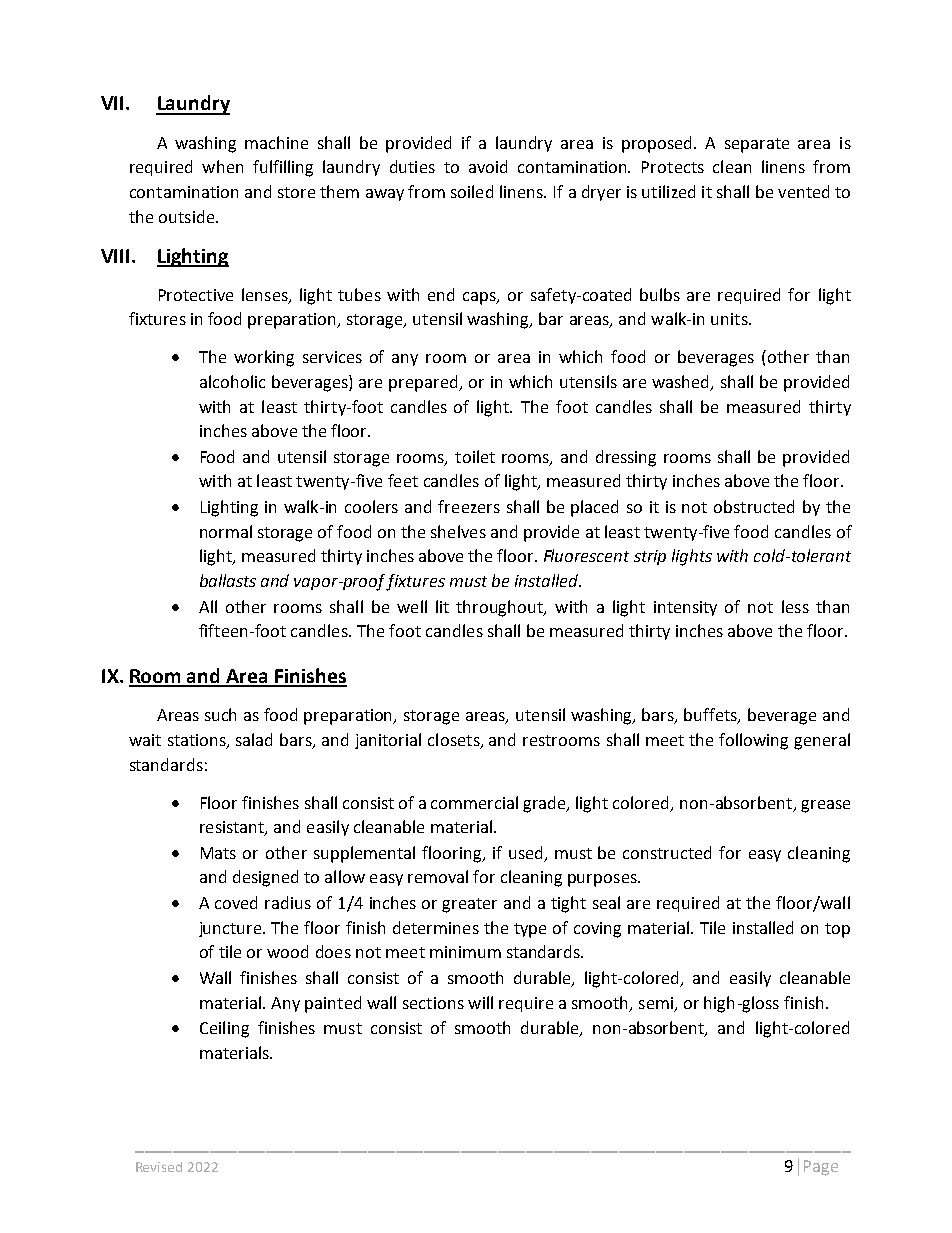 The height and width of the screenshot is (1233, 952). What do you see at coordinates (159, 1167) in the screenshot?
I see `Revised` at bounding box center [159, 1167].
